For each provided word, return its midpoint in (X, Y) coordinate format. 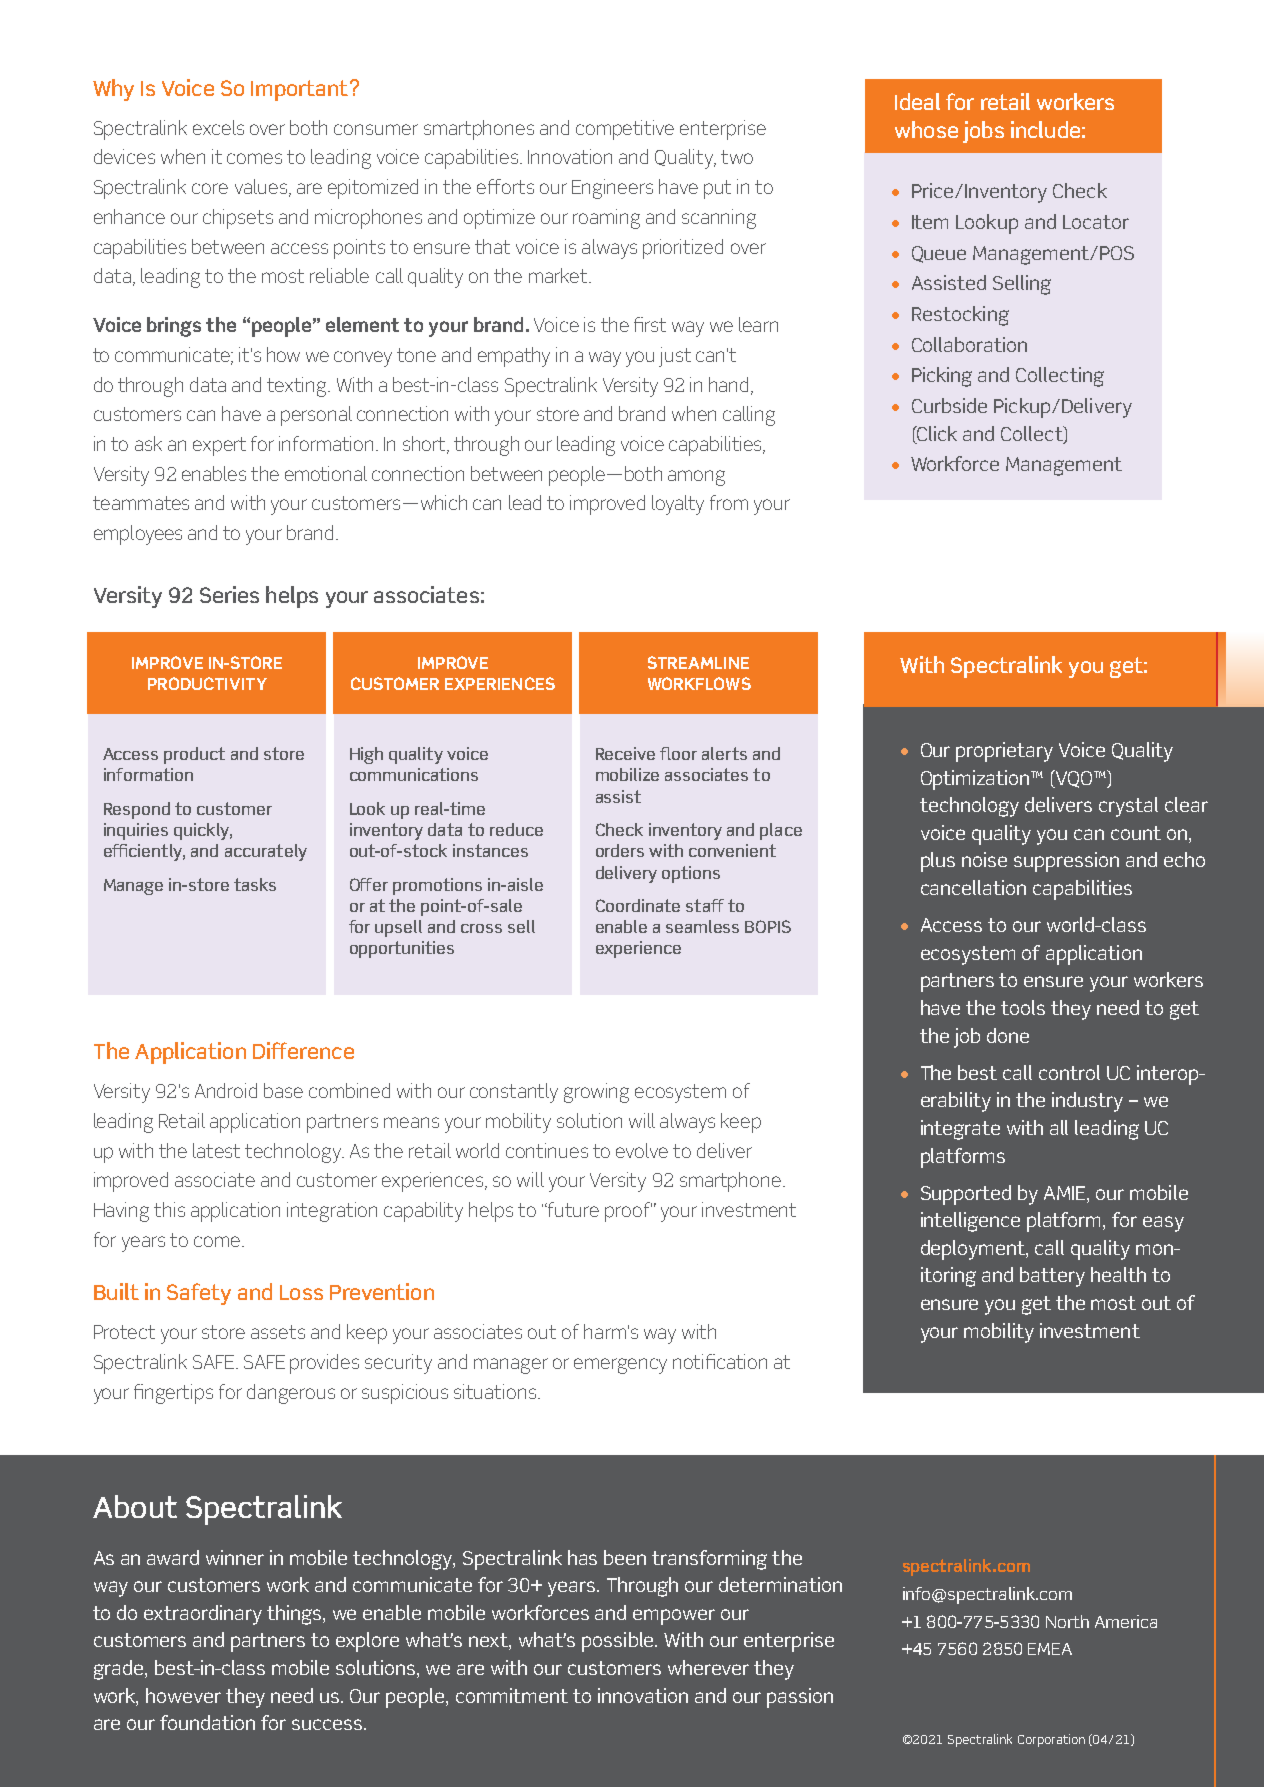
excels (218, 127)
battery (1052, 1277)
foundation (207, 1722)
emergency (620, 1366)
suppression (1066, 862)
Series (229, 594)
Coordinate (638, 905)
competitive (625, 130)
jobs (983, 132)
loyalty (678, 505)
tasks (255, 884)
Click (936, 433)
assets (278, 1332)
